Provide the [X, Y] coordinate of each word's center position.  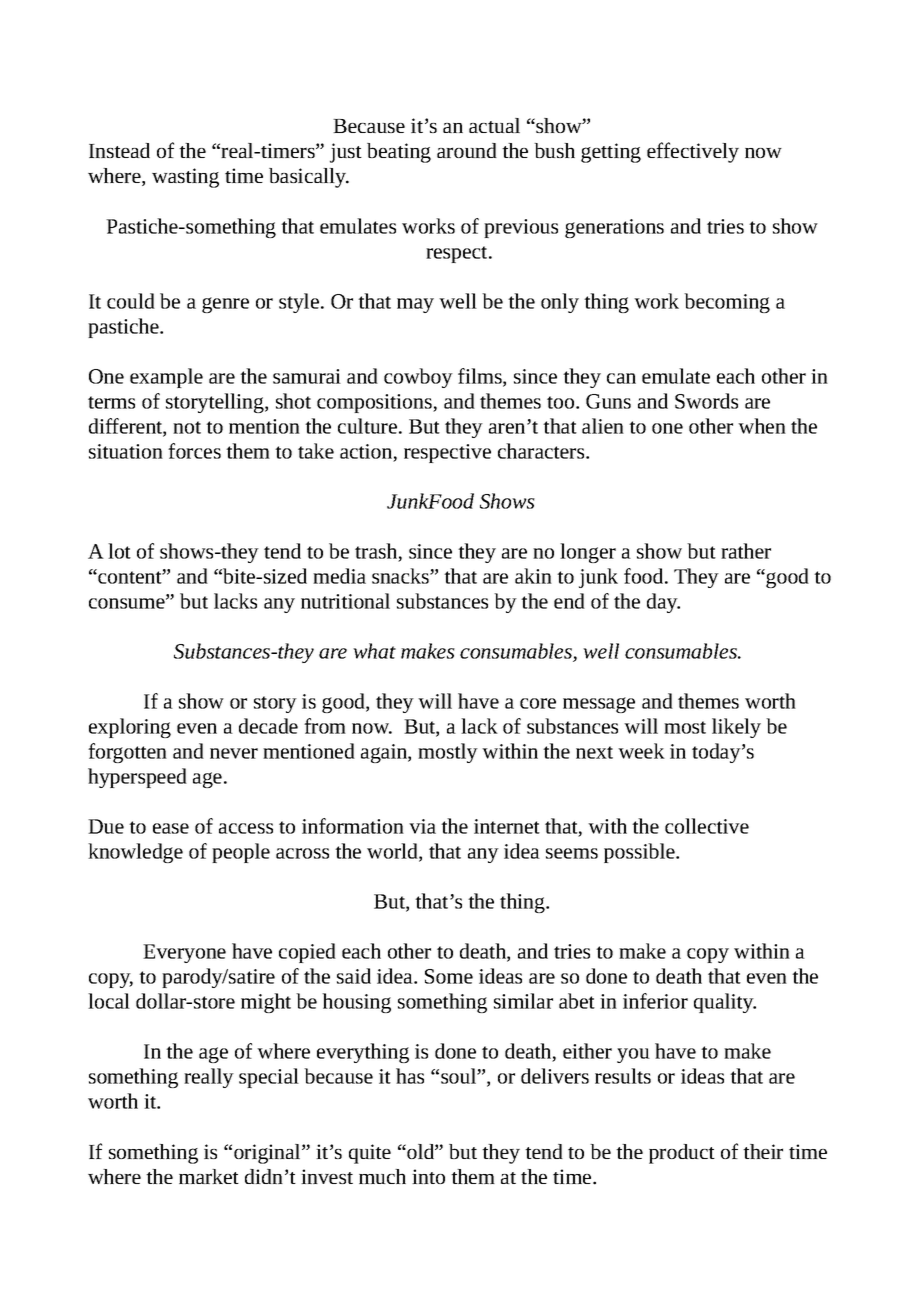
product [682, 1154]
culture [369, 426]
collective [707, 826]
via [422, 826]
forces [194, 451]
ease [171, 828]
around [467, 150]
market [209, 1176]
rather [746, 551]
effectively [693, 152]
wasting [185, 178]
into [428, 1176]
